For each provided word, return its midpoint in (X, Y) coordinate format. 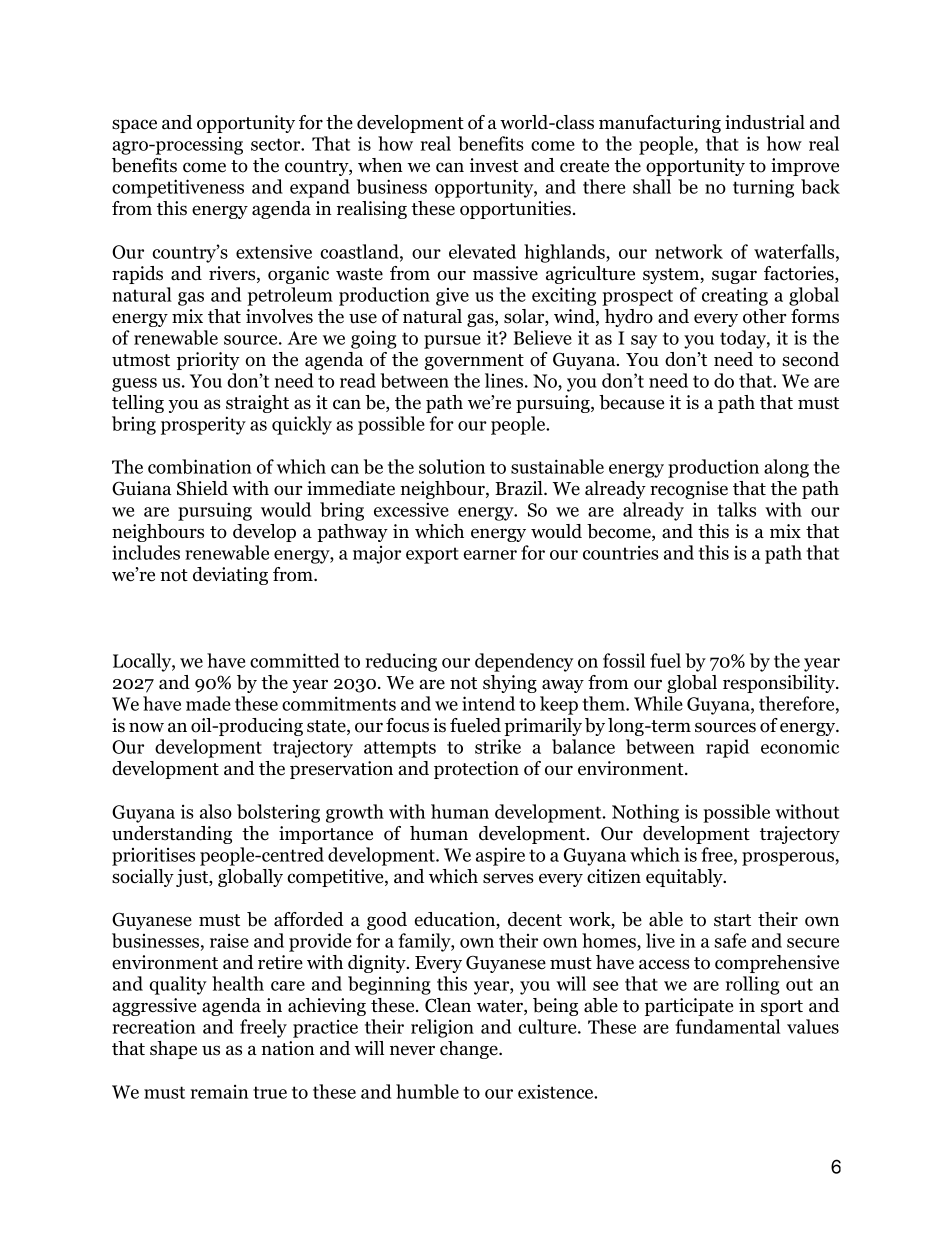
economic (800, 746)
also (216, 811)
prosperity (203, 425)
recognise (689, 490)
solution (452, 466)
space (134, 126)
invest (494, 165)
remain (219, 1092)
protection (476, 770)
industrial (765, 122)
